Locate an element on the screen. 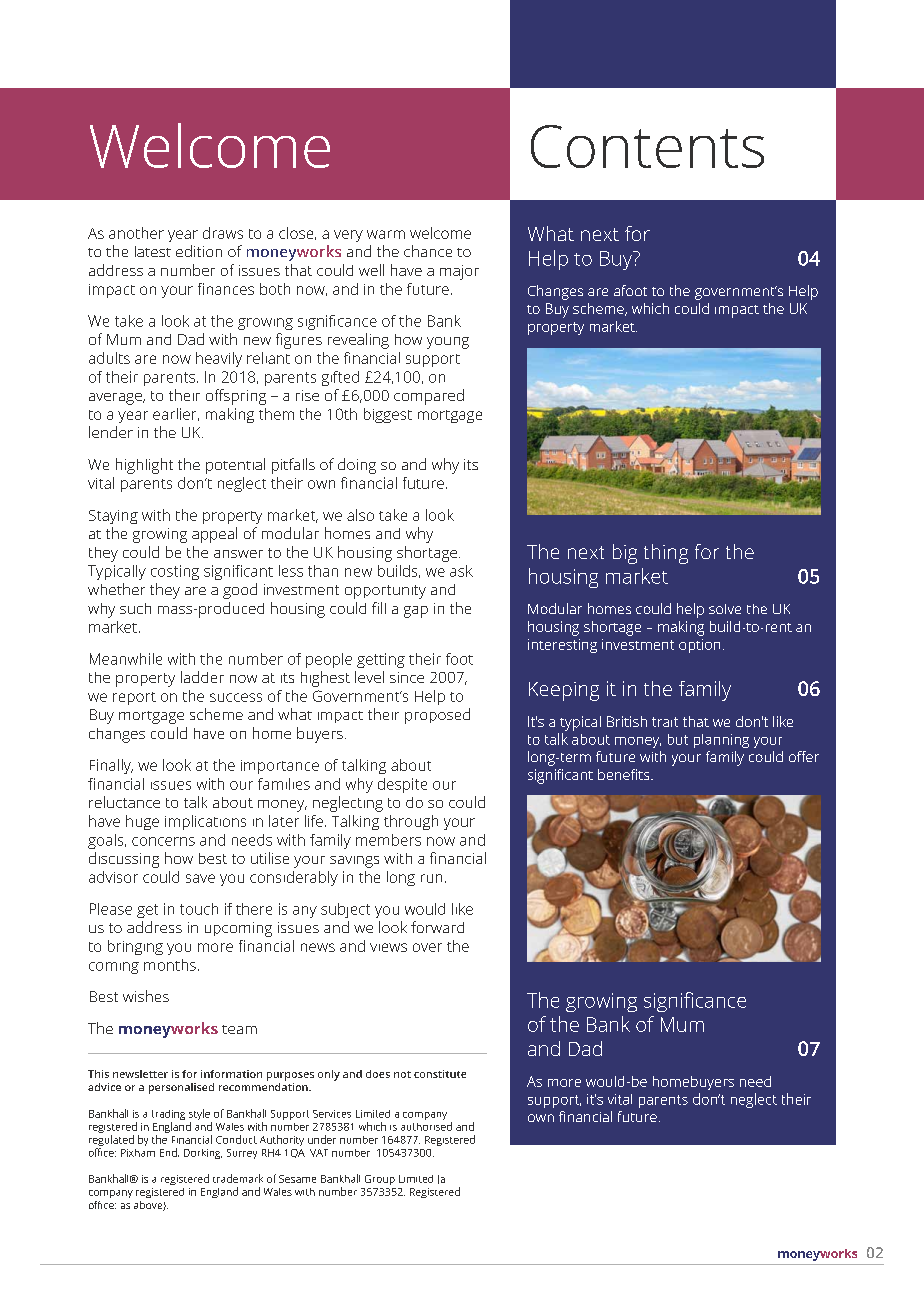 The height and width of the screenshot is (1308, 924). Group is located at coordinates (380, 1180).
